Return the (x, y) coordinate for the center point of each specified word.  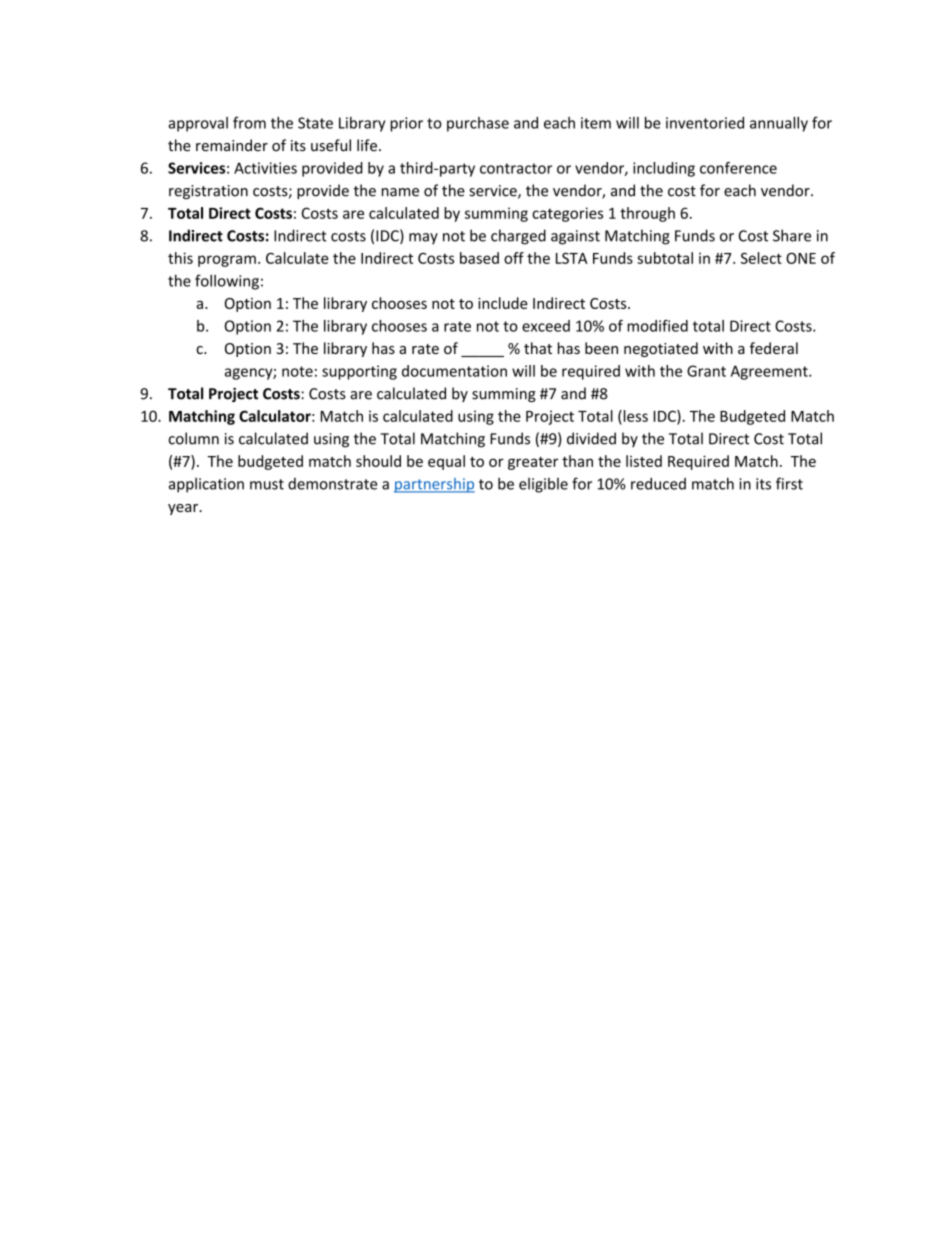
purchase (478, 124)
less (634, 417)
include (503, 303)
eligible (543, 485)
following (227, 282)
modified (657, 326)
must (267, 484)
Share (792, 235)
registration (208, 192)
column (194, 438)
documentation (454, 371)
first (789, 483)
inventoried (705, 123)
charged (518, 237)
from (249, 122)
